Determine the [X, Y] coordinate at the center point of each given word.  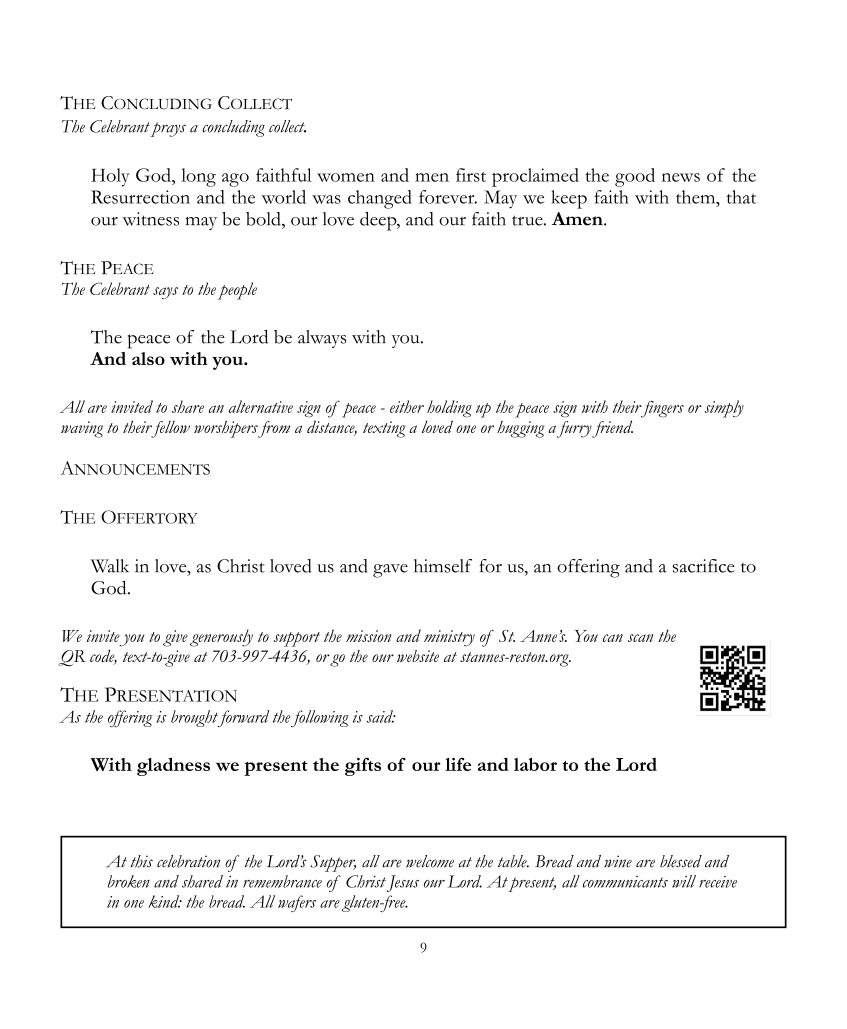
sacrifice [704, 566]
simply [724, 409]
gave [390, 571]
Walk [110, 566]
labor [535, 764]
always [322, 339]
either [407, 406]
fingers [661, 409]
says [165, 293]
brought [196, 718]
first [471, 175]
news [681, 177]
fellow [169, 429]
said [381, 716]
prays [168, 129]
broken [129, 881]
